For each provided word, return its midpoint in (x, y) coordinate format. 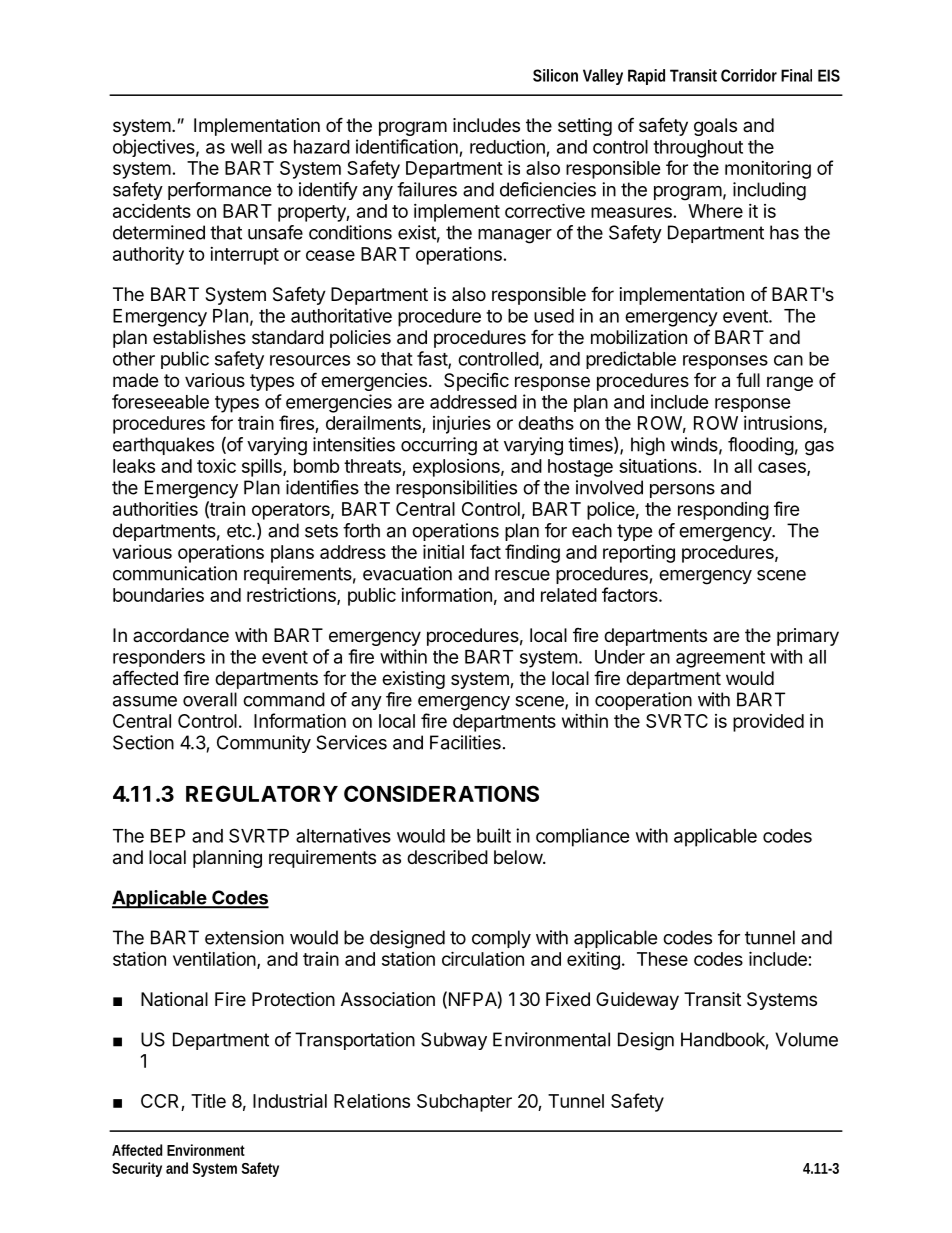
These (662, 959)
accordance (181, 635)
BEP (168, 836)
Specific (476, 382)
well (246, 147)
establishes (199, 337)
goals (715, 127)
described (447, 857)
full (748, 379)
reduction (507, 146)
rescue (522, 575)
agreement (720, 659)
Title (208, 1100)
